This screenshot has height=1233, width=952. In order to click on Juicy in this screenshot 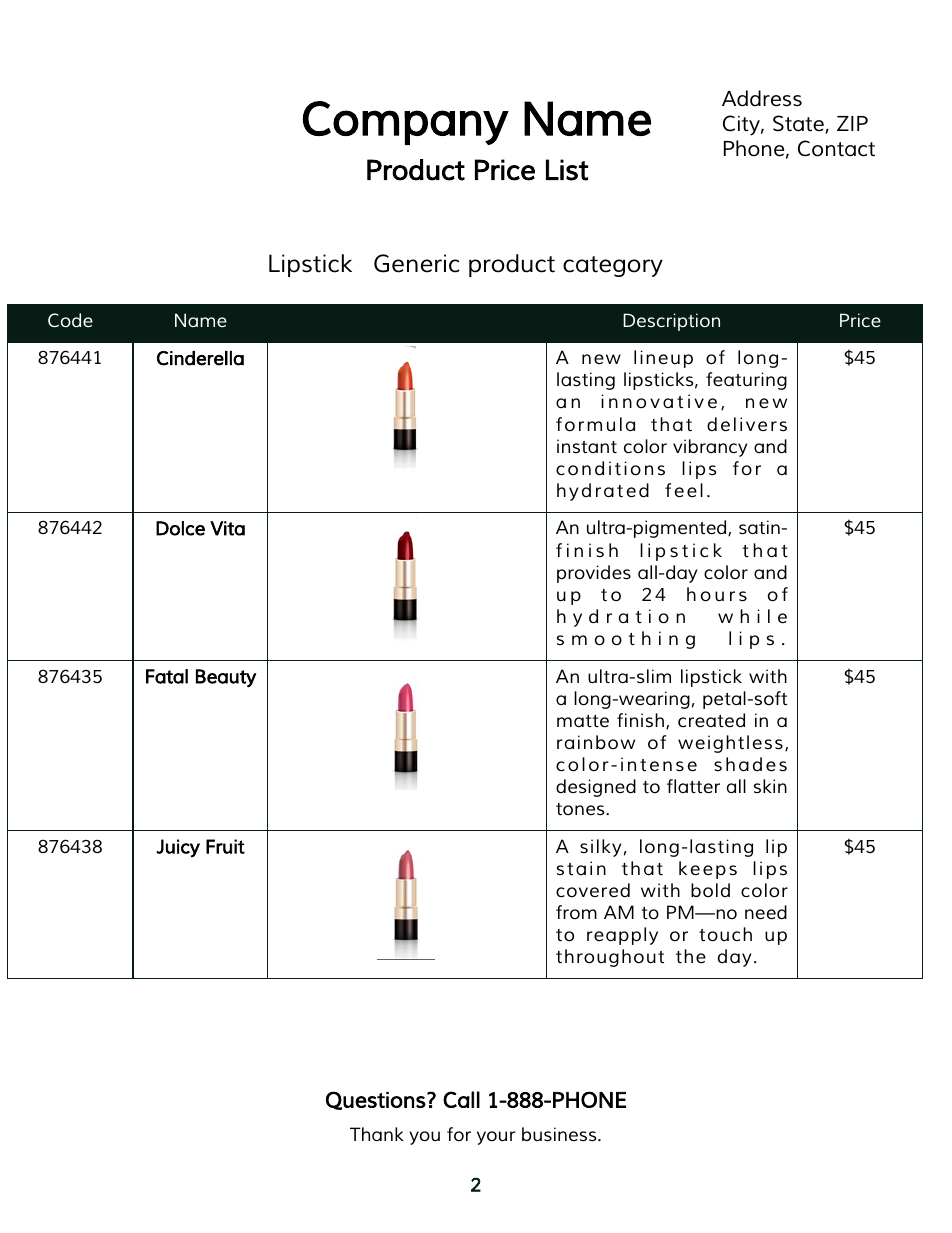, I will do `click(178, 848)`.
